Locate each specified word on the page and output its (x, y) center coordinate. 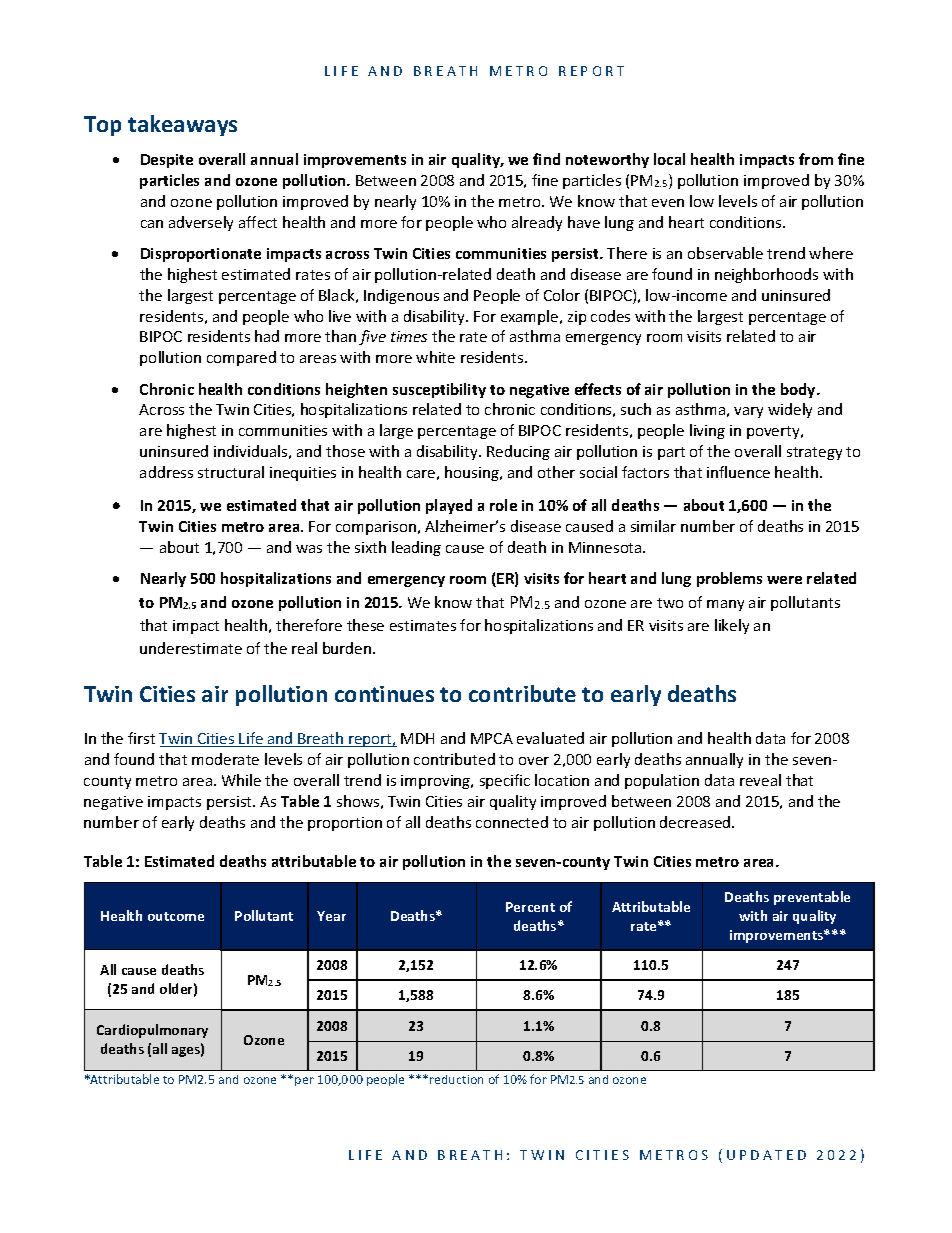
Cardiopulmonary (152, 1031)
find (546, 159)
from (816, 159)
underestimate (191, 648)
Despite (167, 161)
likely (732, 626)
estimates (423, 625)
